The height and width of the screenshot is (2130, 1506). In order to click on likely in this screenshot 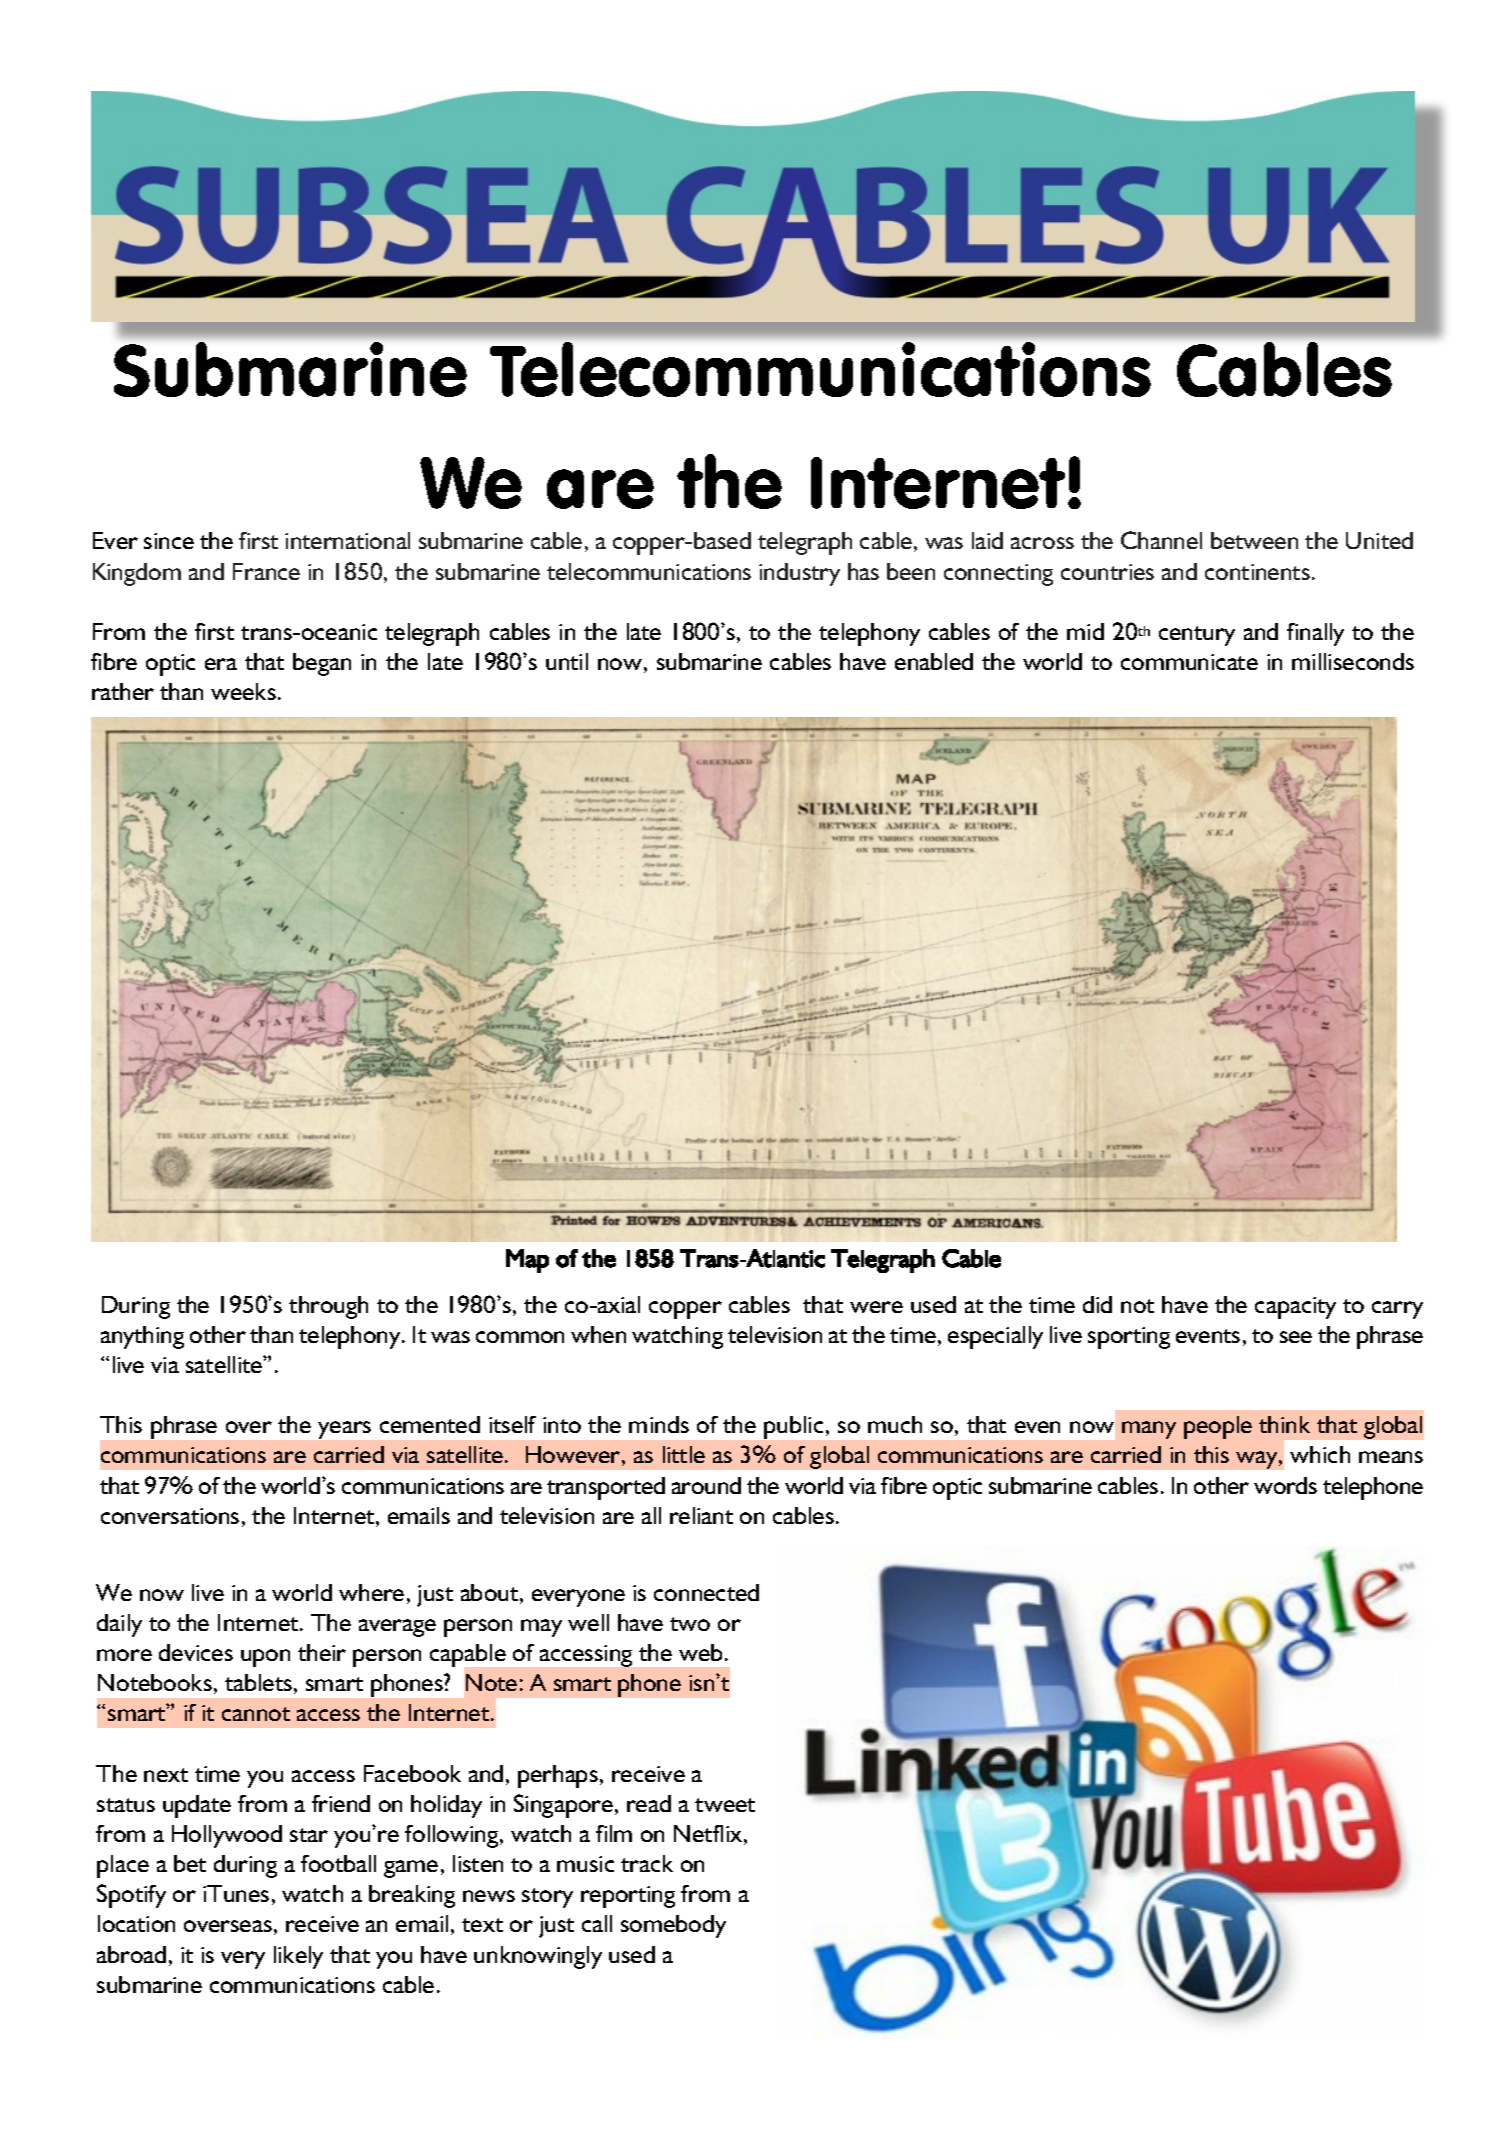, I will do `click(298, 1957)`.
